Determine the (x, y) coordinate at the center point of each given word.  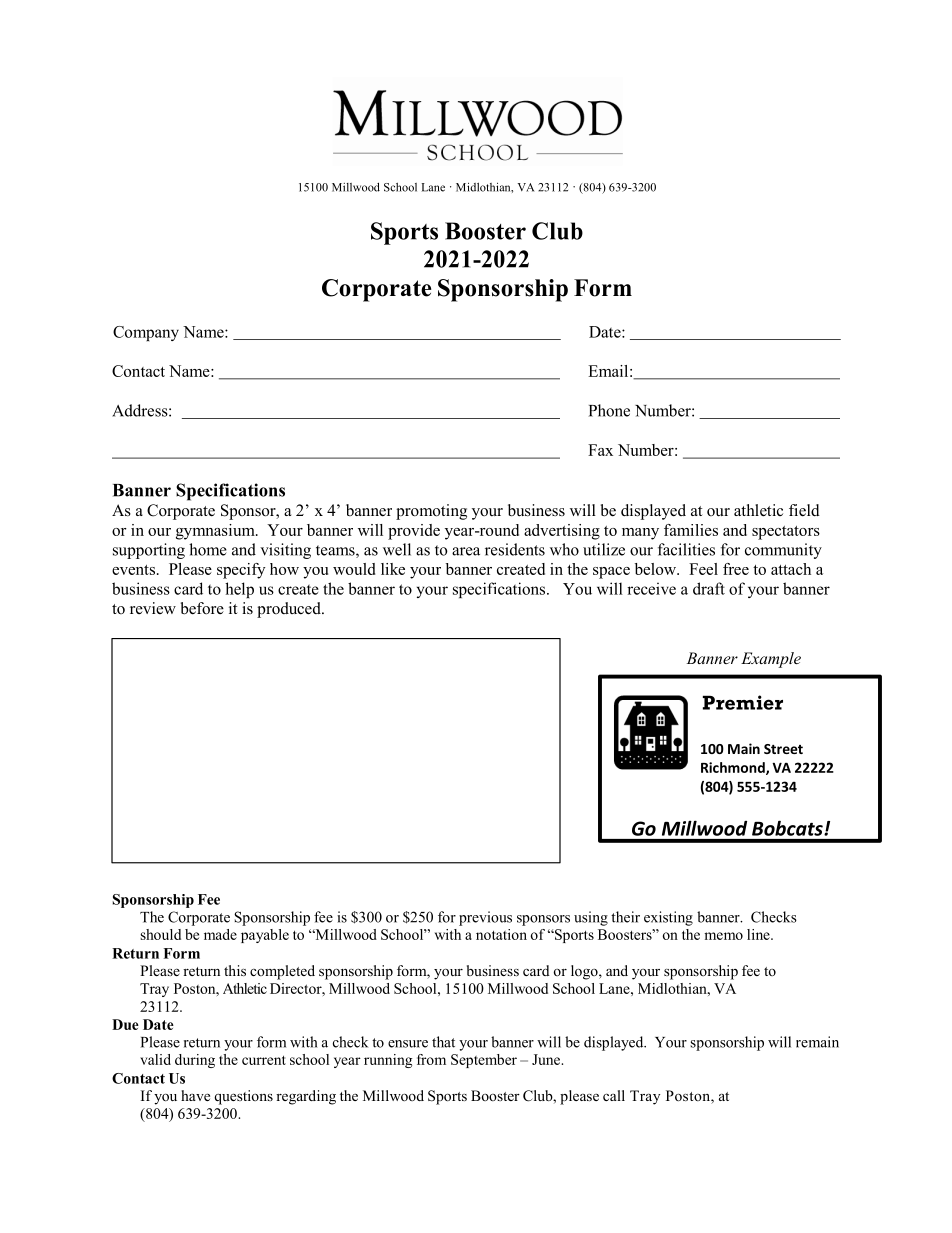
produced (290, 610)
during (195, 1061)
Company (146, 333)
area (466, 551)
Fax (600, 450)
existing (668, 918)
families (691, 530)
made (220, 934)
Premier (743, 702)
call (614, 1095)
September (484, 1061)
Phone (609, 410)
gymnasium (216, 532)
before (202, 608)
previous (485, 918)
